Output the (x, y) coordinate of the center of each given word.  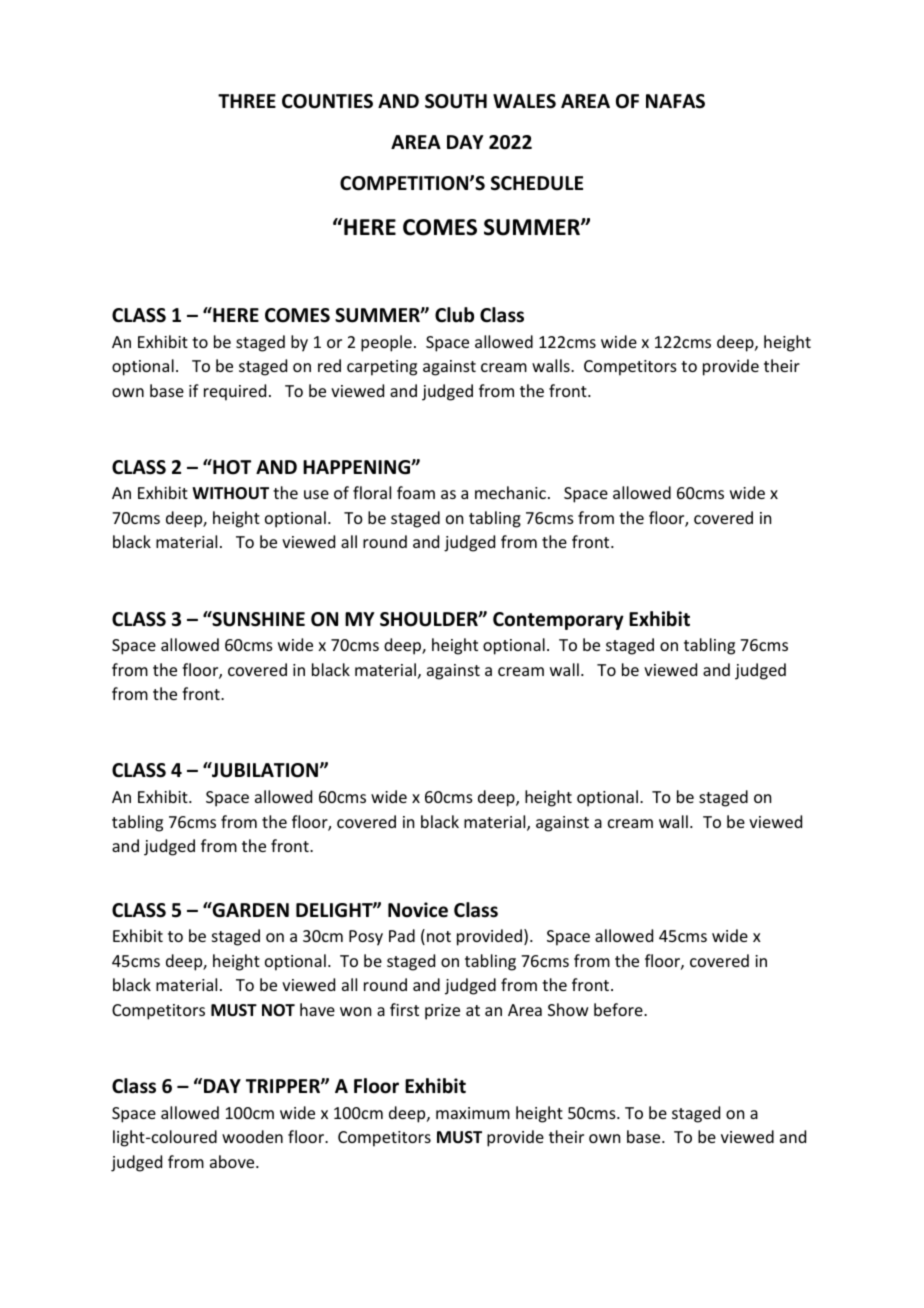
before (619, 1009)
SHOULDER (430, 619)
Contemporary (558, 621)
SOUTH (456, 101)
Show (568, 1009)
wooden (252, 1136)
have (317, 1009)
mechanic (510, 492)
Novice (418, 910)
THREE (247, 101)
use (316, 494)
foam (416, 492)
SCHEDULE (537, 183)
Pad (402, 935)
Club (454, 315)
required (235, 392)
